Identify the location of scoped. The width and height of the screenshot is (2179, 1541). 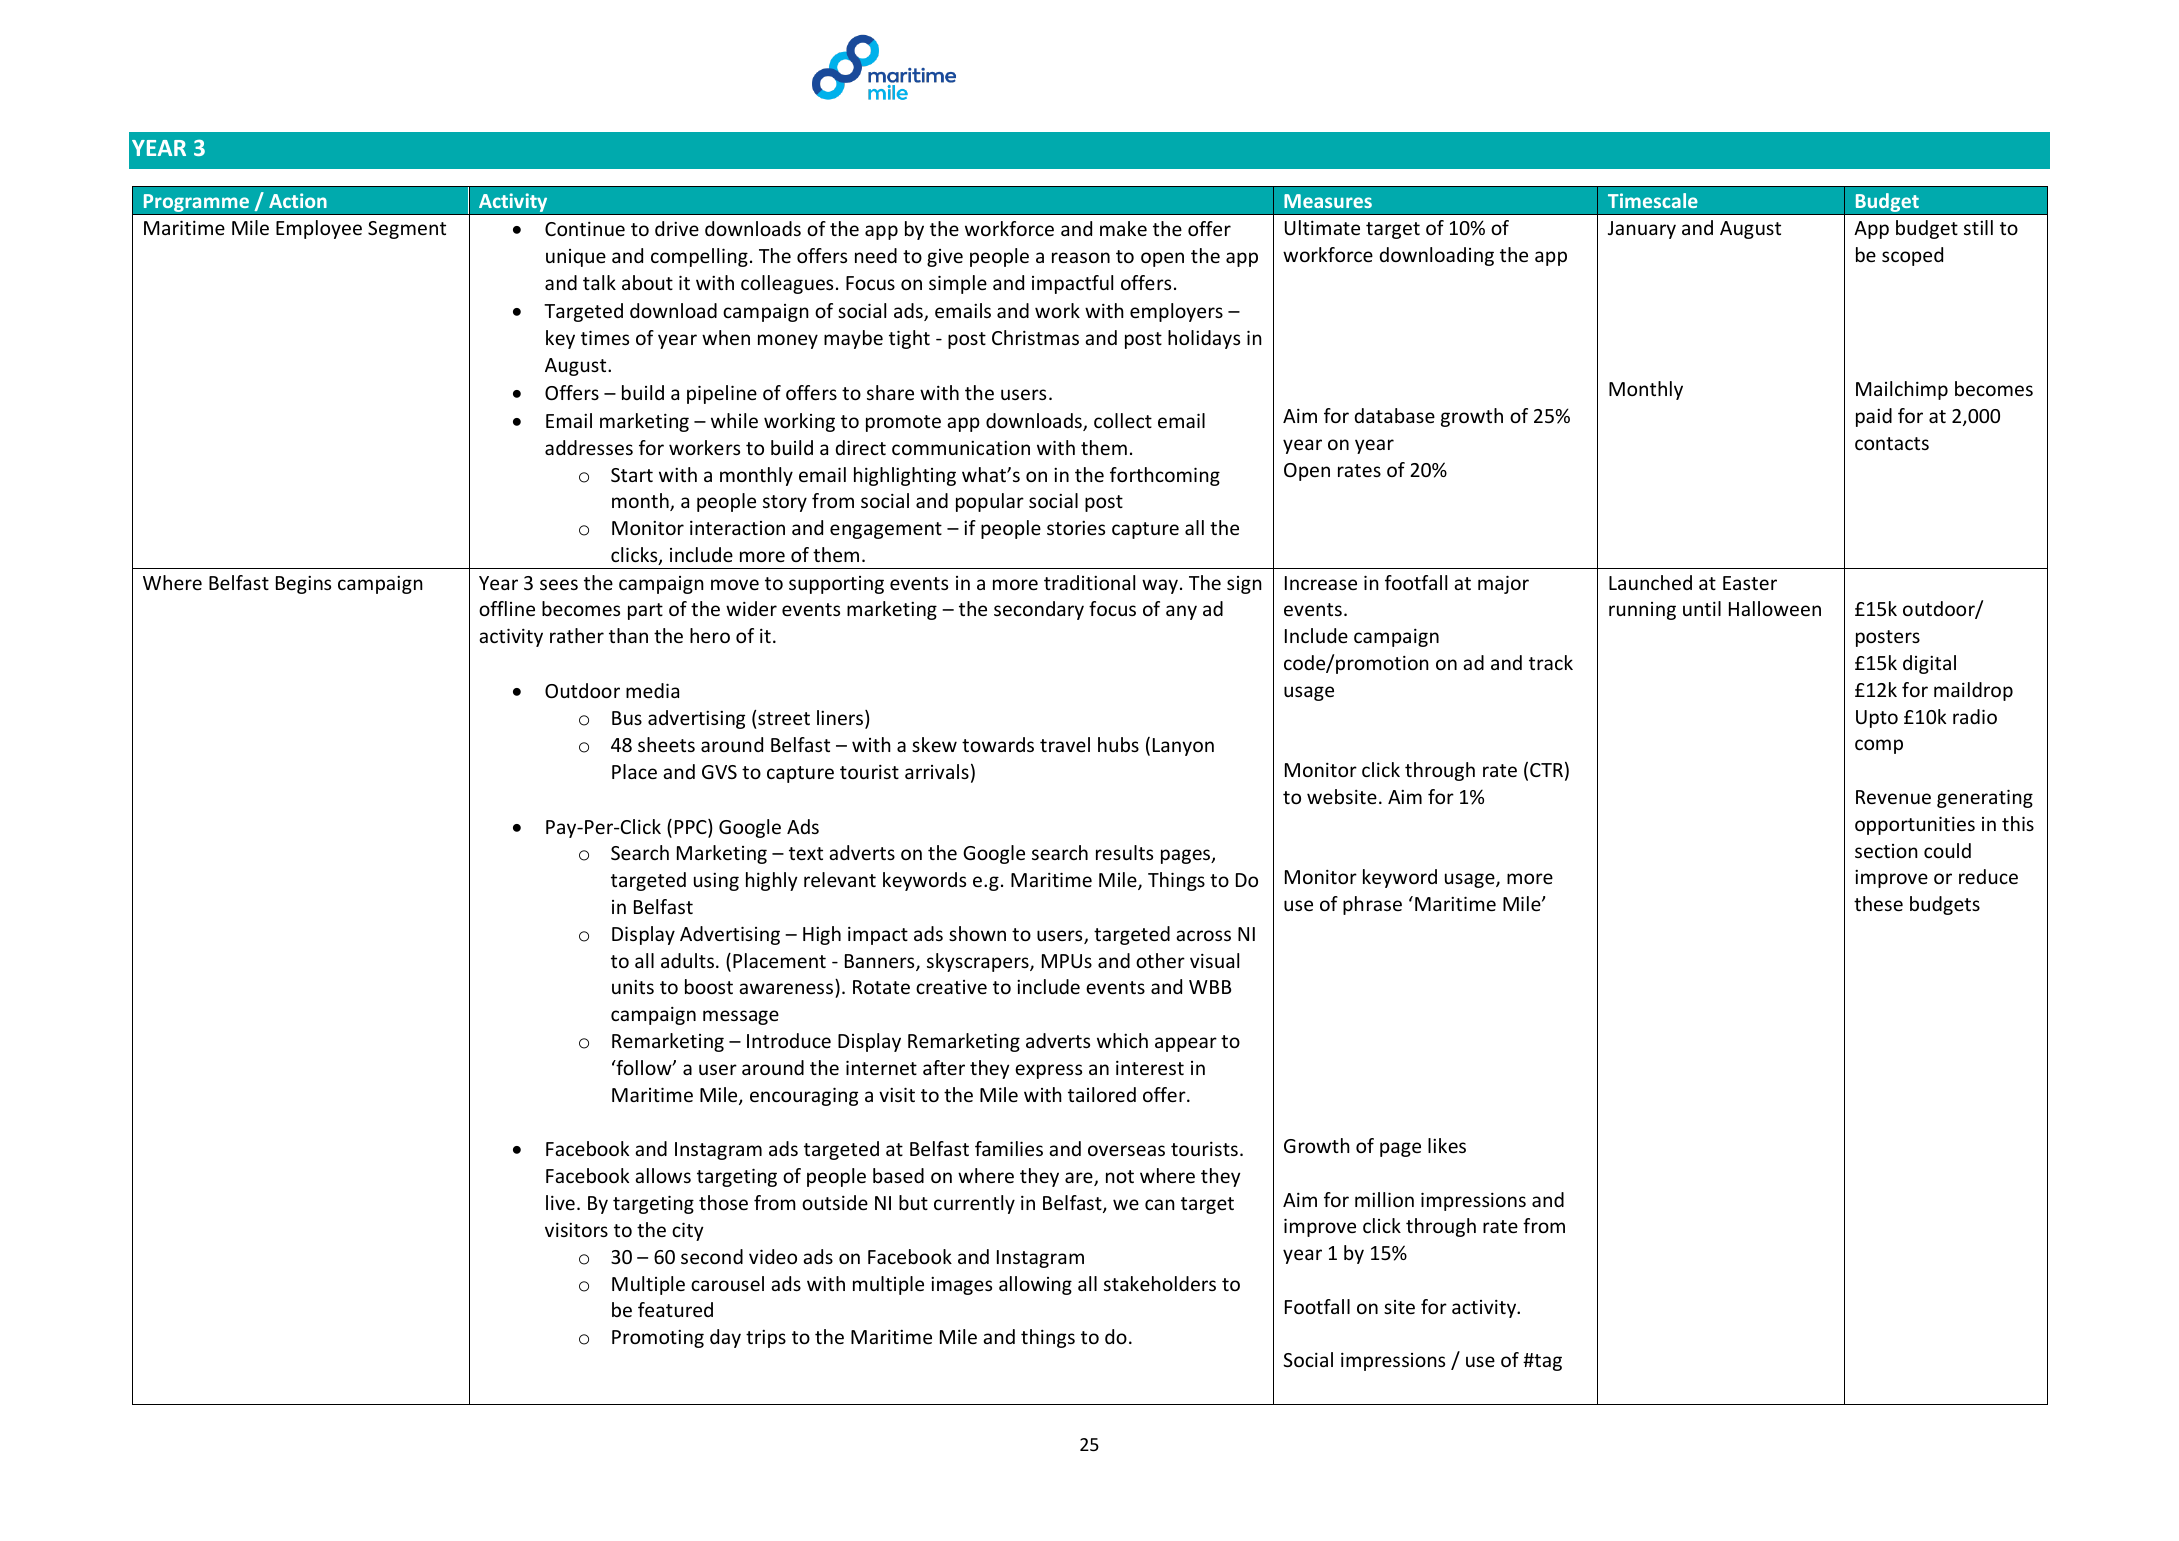
(1912, 256).
